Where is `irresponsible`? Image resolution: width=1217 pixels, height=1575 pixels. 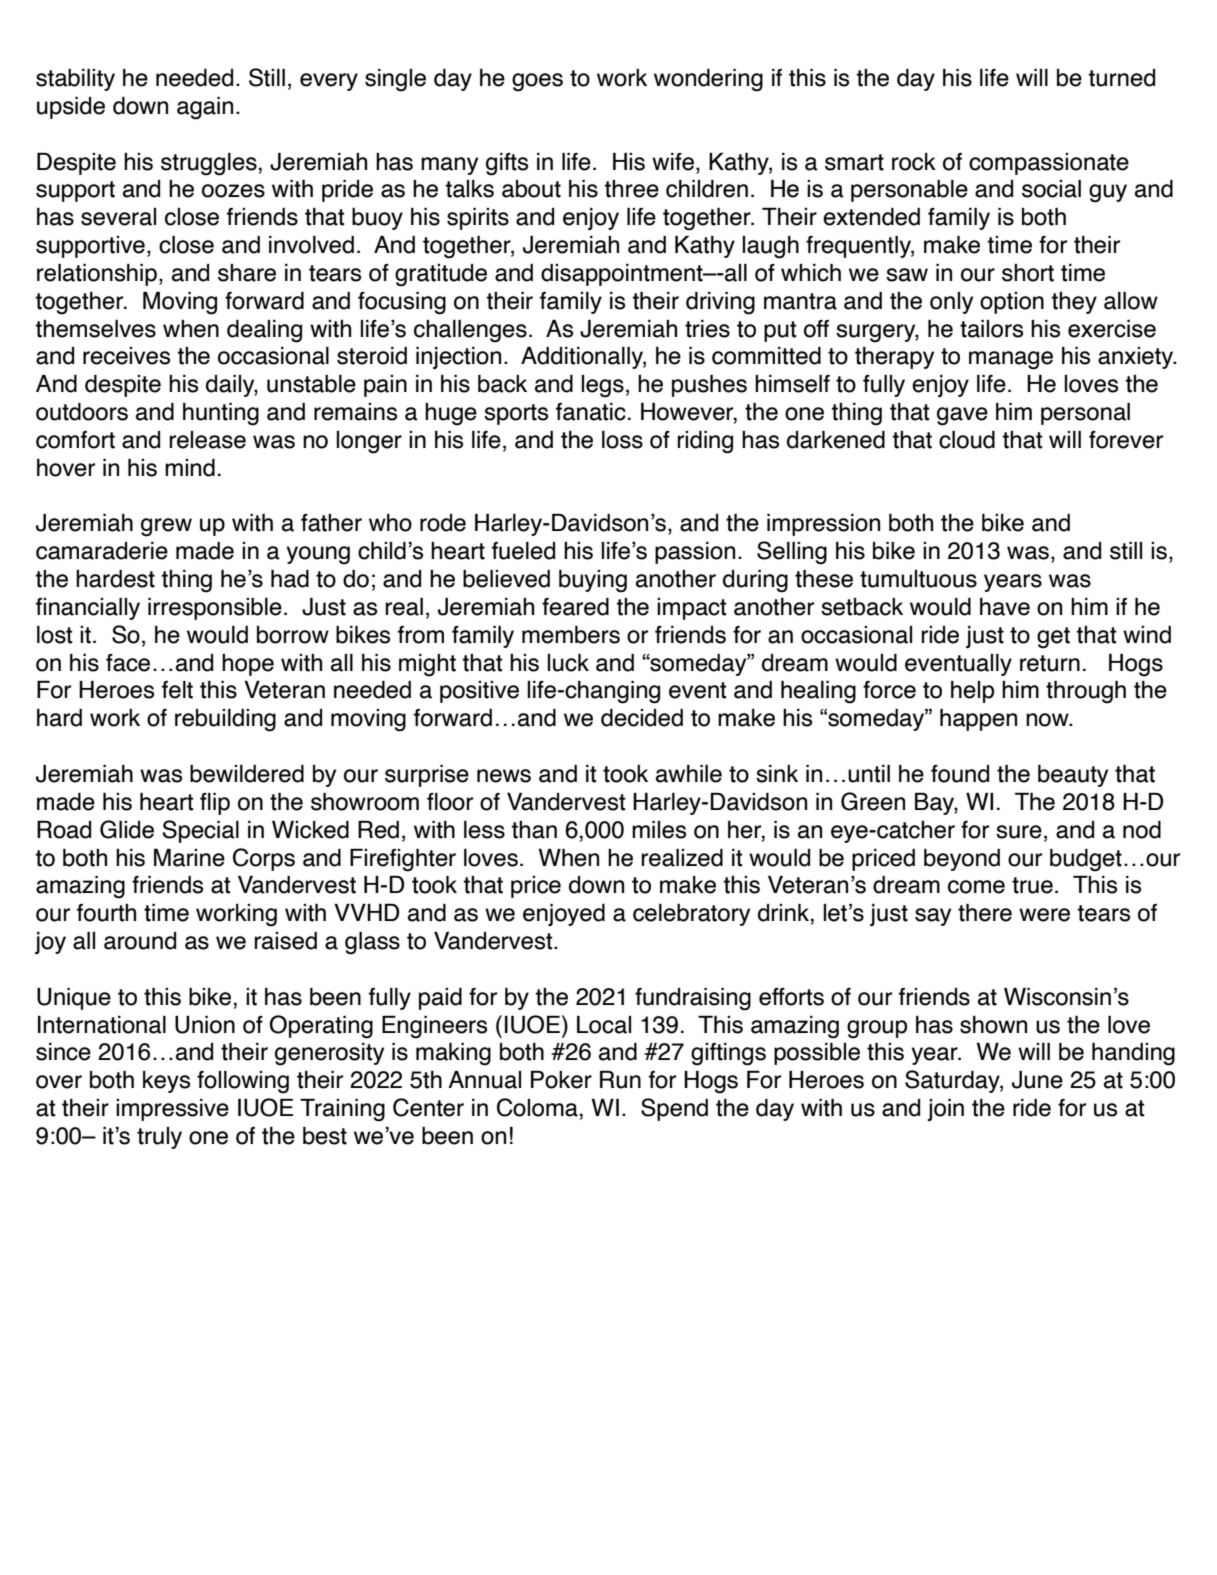
irresponsible is located at coordinates (215, 609).
